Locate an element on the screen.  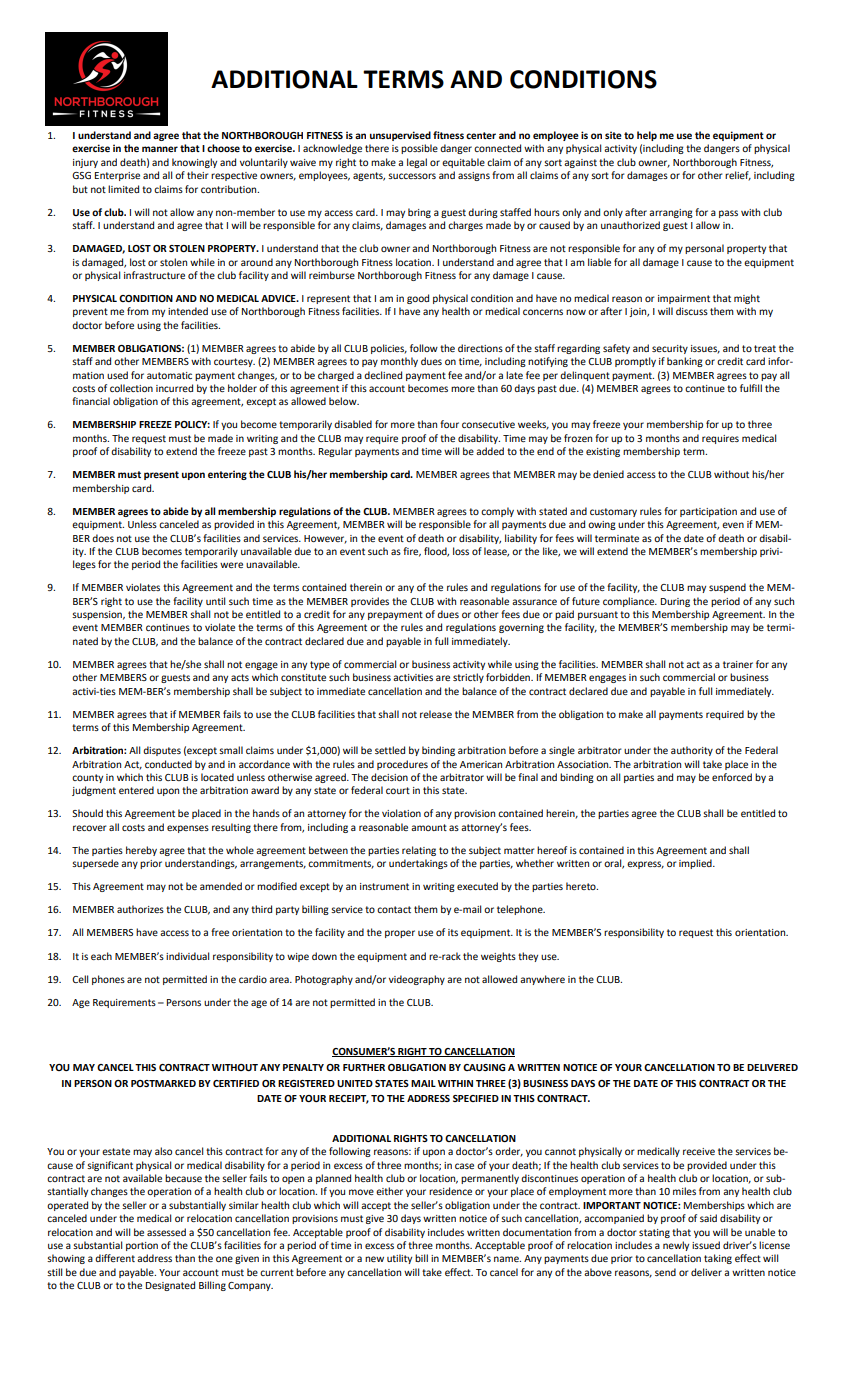
relief is located at coordinates (738, 176).
